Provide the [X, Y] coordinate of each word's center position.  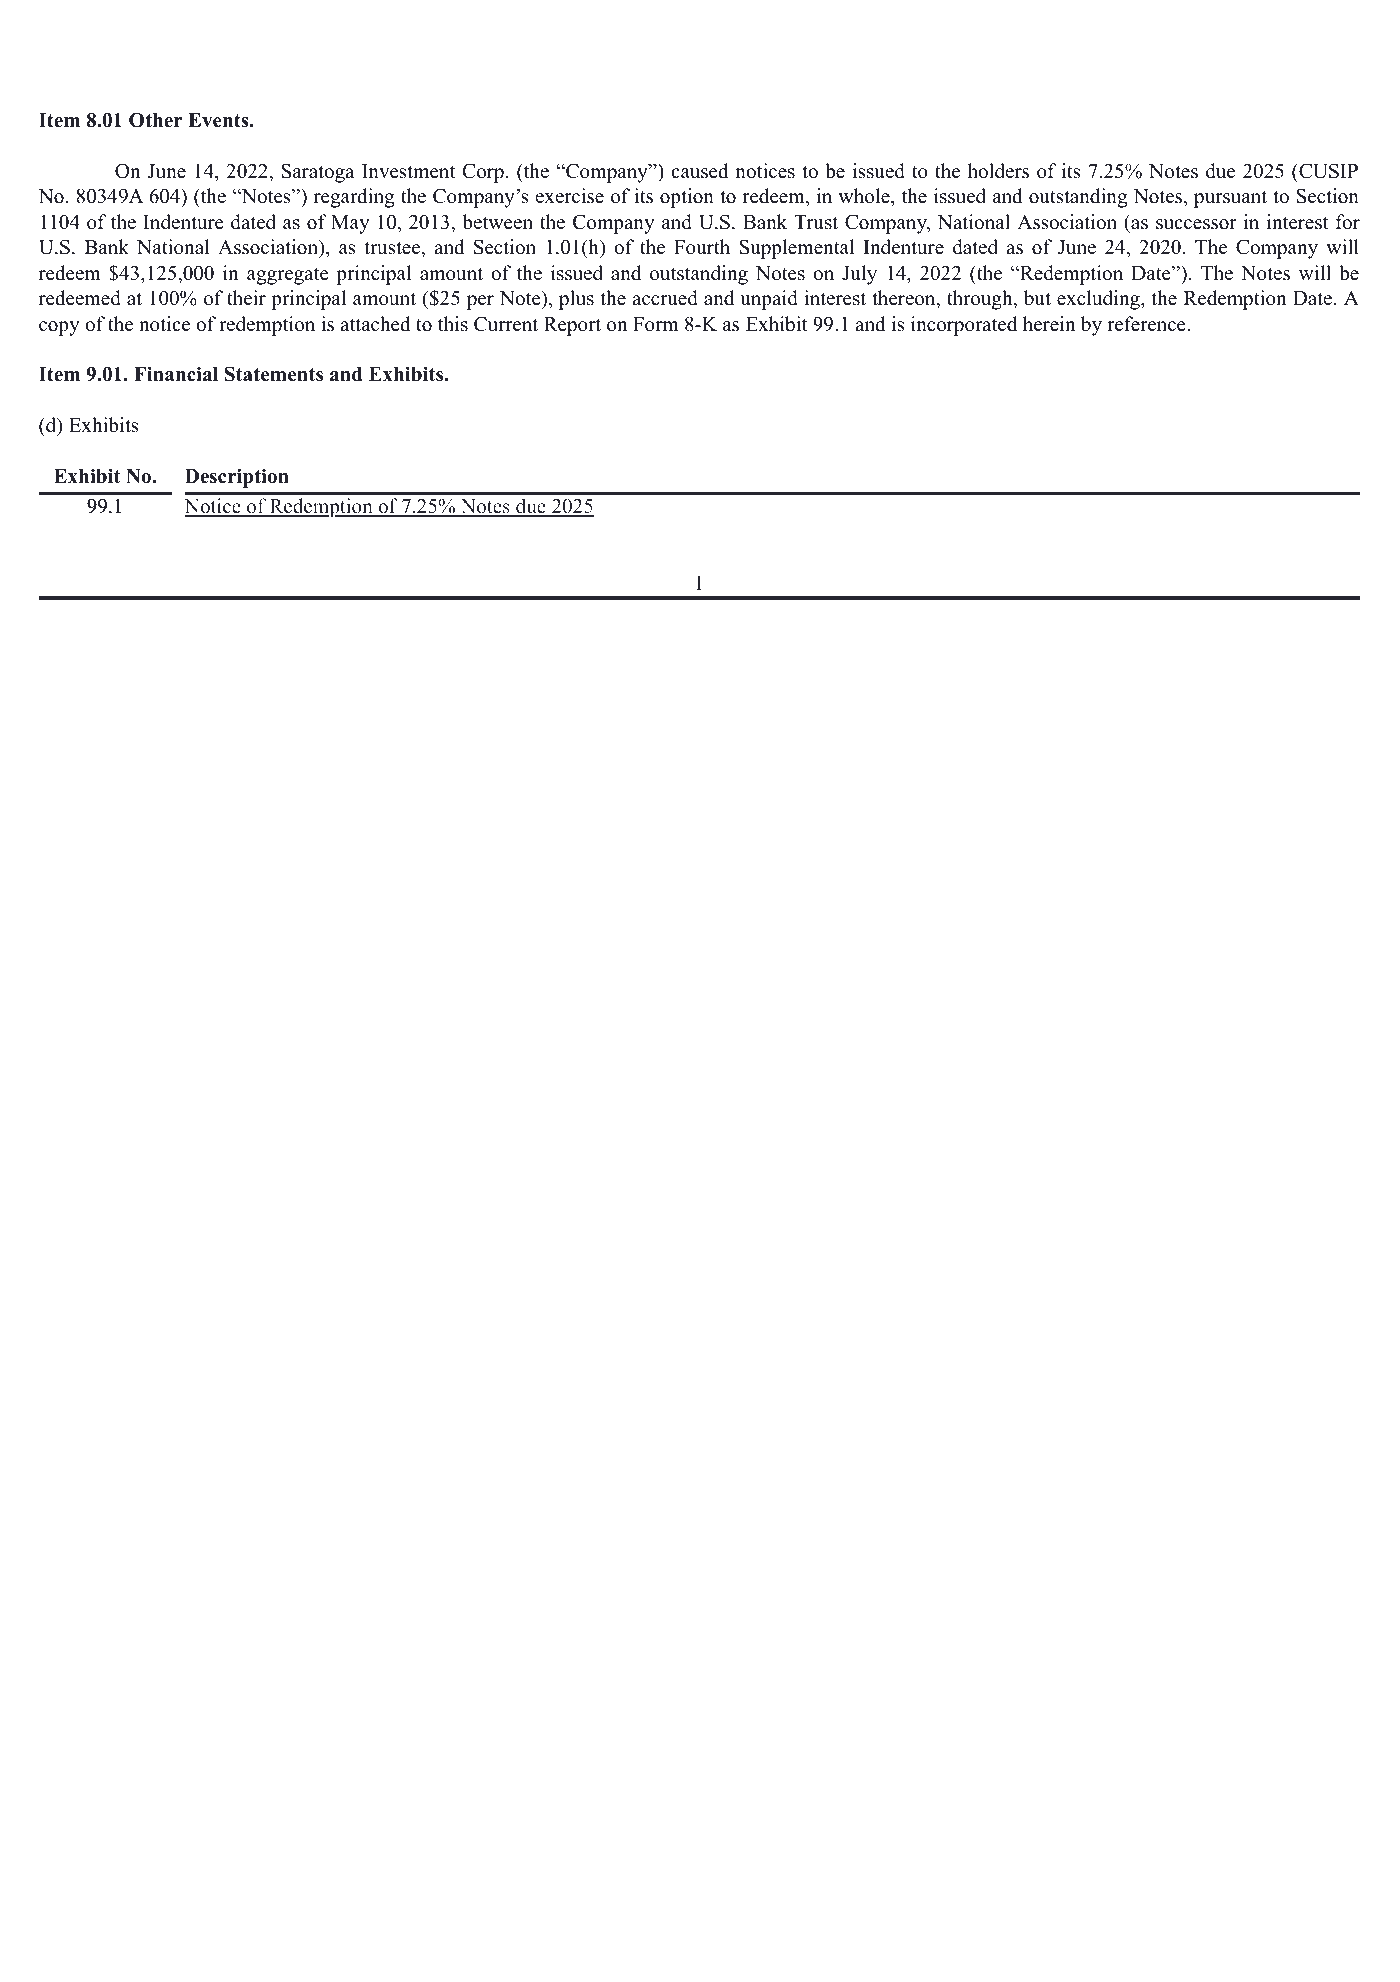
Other [155, 120]
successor [1196, 224]
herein [1049, 324]
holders [998, 171]
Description [237, 478]
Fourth [702, 247]
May [350, 224]
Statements [274, 374]
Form [656, 324]
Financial [176, 374]
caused [699, 171]
